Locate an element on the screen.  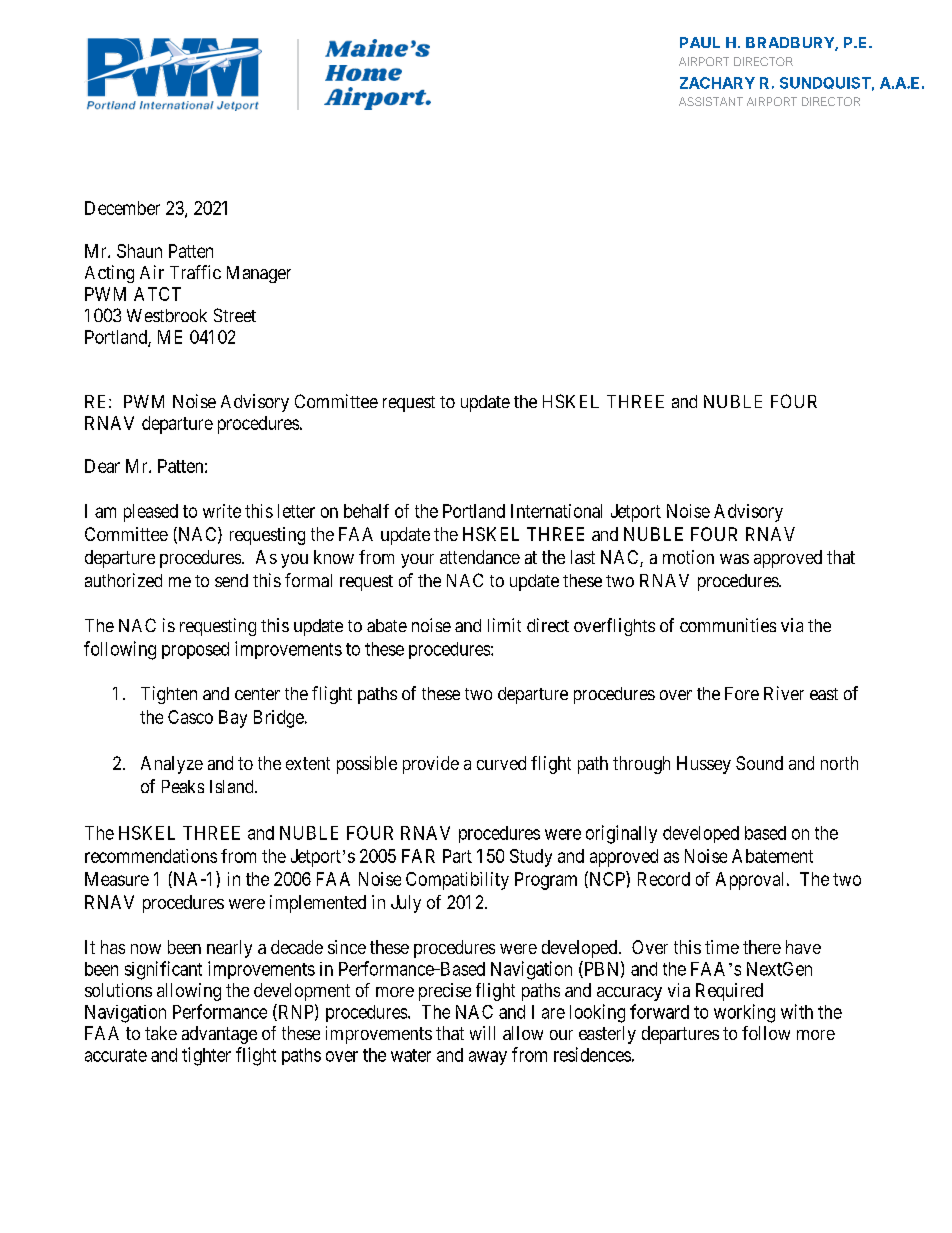
advantage is located at coordinates (219, 1035).
